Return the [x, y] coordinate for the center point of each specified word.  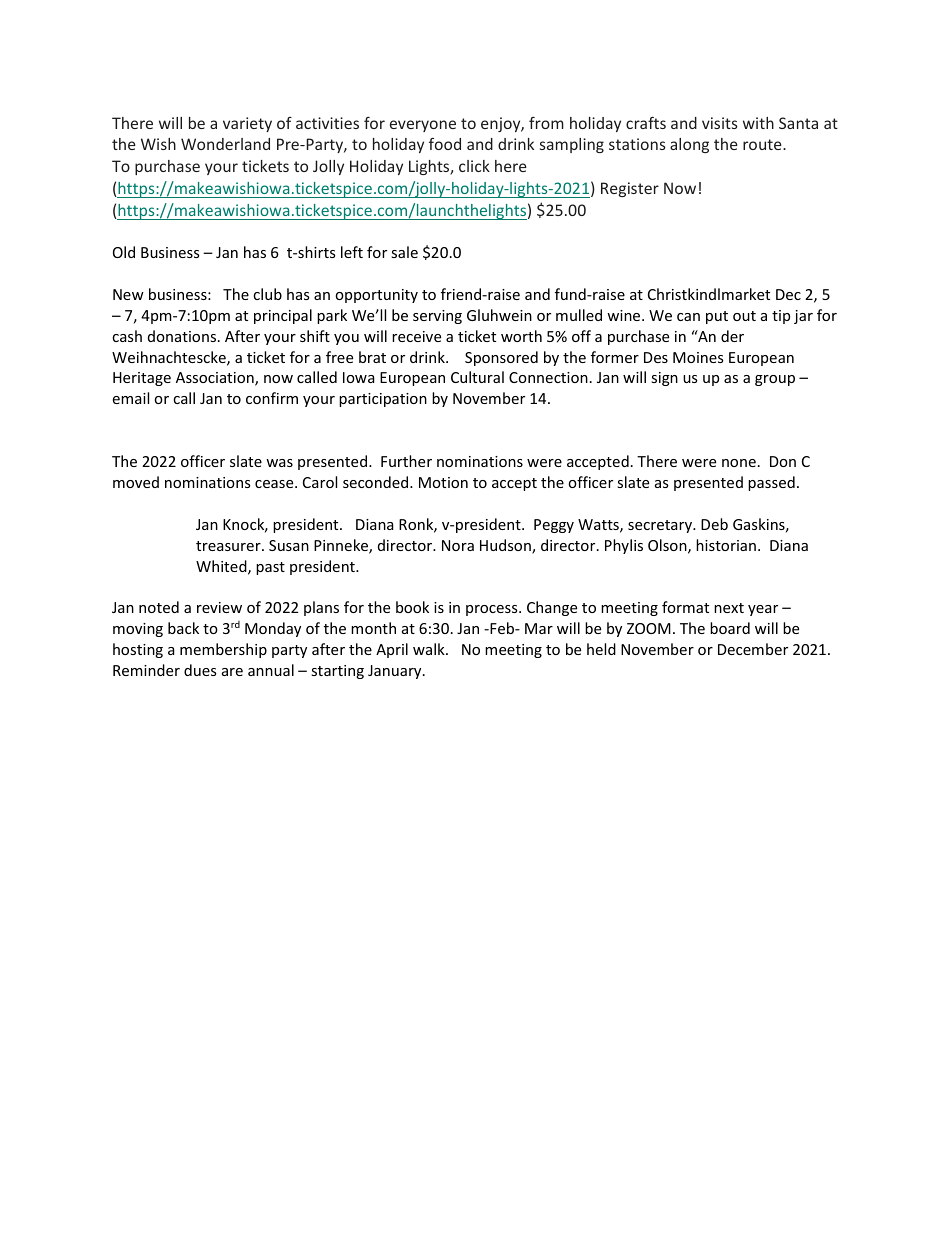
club [267, 294]
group [775, 380]
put [717, 317]
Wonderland [225, 144]
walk [430, 649]
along [689, 145]
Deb [714, 524]
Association [216, 379]
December [753, 649]
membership [223, 650]
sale [404, 252]
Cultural [477, 377]
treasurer [229, 546]
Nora [458, 545]
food [445, 144]
